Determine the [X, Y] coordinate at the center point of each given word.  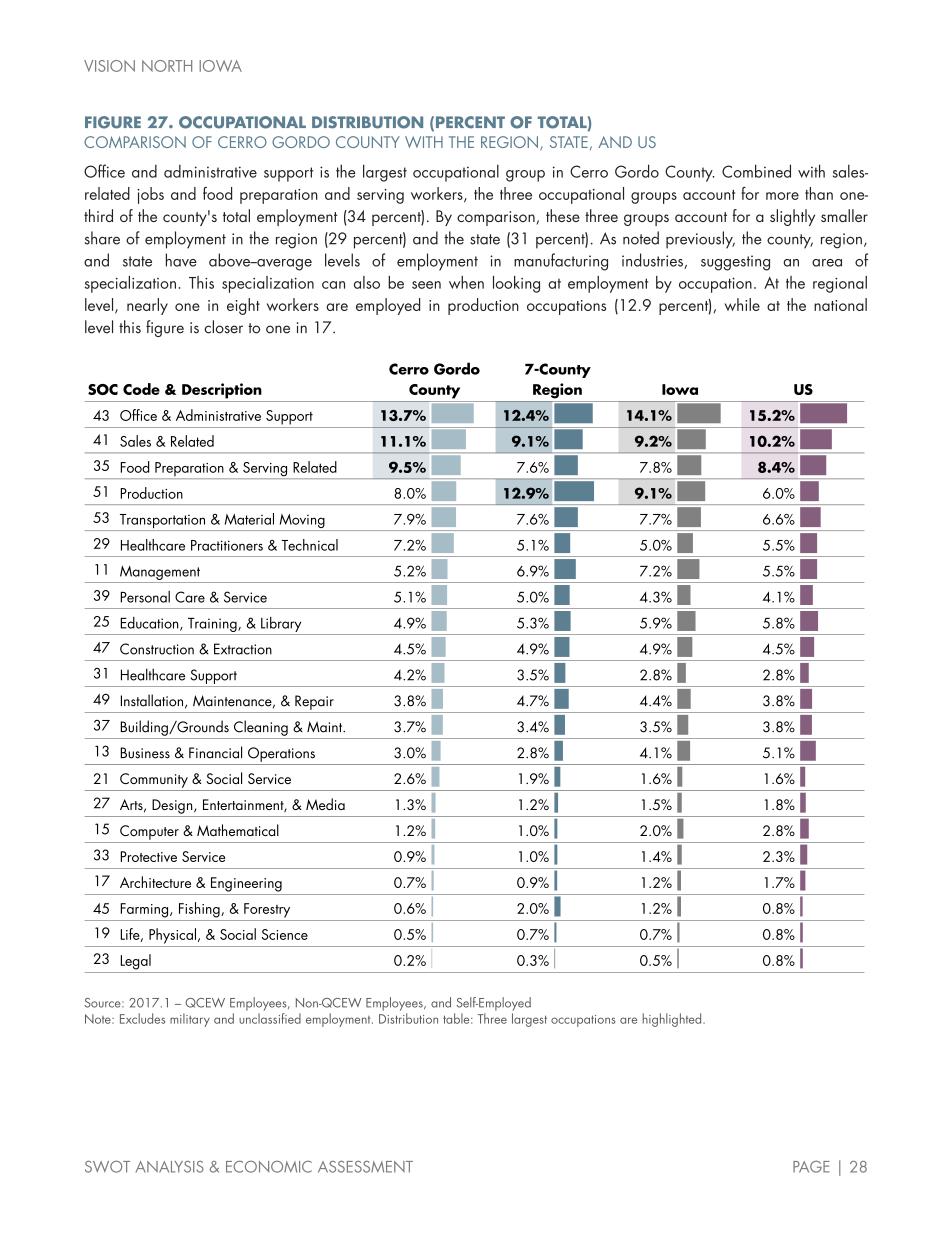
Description [222, 391]
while [742, 304]
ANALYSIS [170, 1167]
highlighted [673, 1020]
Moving [302, 522]
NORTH [167, 66]
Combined [756, 171]
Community [154, 780]
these [563, 215]
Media [325, 804]
